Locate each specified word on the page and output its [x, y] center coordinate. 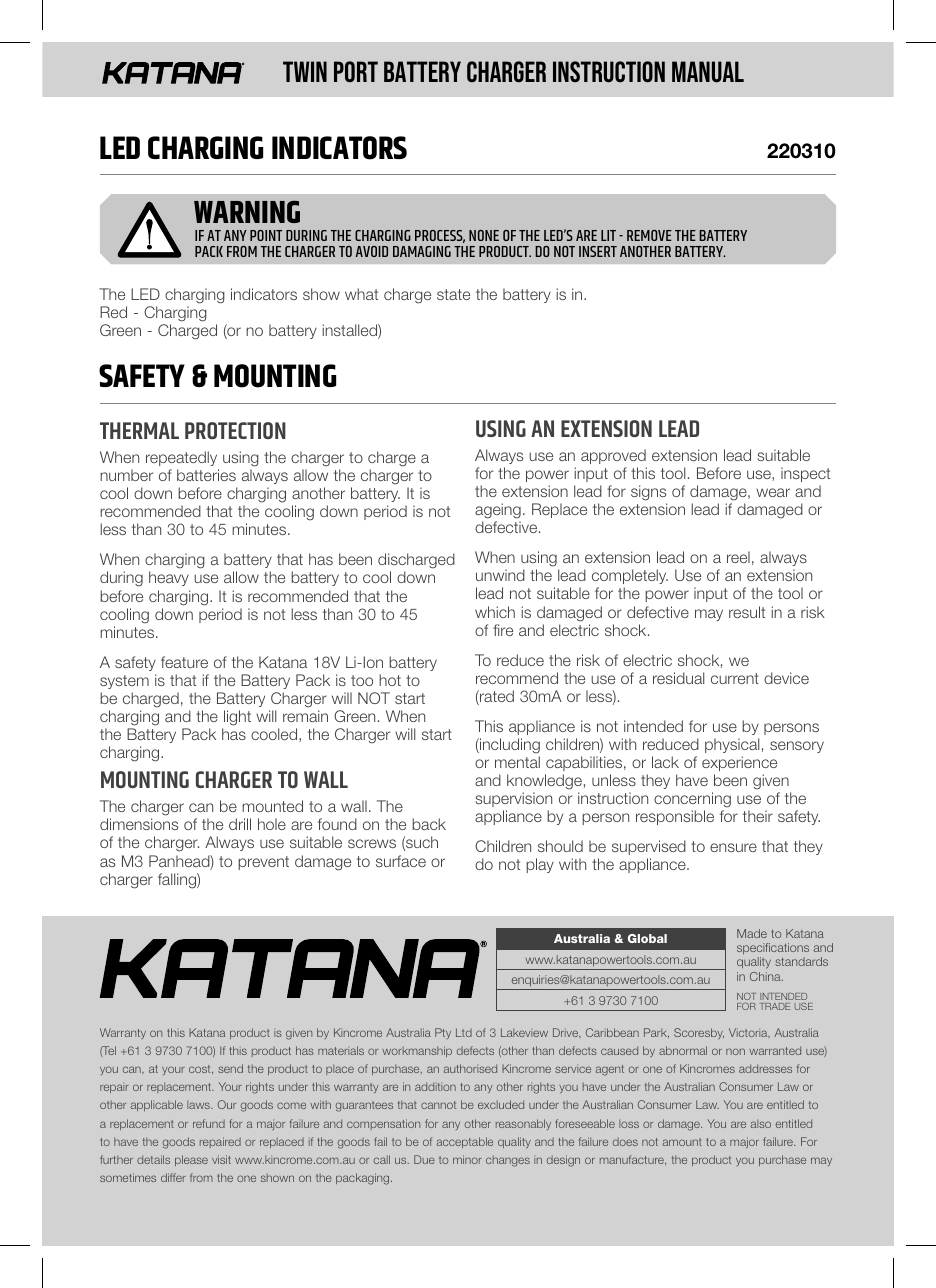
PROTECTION [235, 430]
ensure [733, 847]
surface [401, 861]
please [191, 1160]
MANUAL [708, 72]
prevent [263, 863]
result [747, 612]
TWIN [305, 71]
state [453, 294]
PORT [356, 72]
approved [613, 456]
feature [184, 662]
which [495, 612]
